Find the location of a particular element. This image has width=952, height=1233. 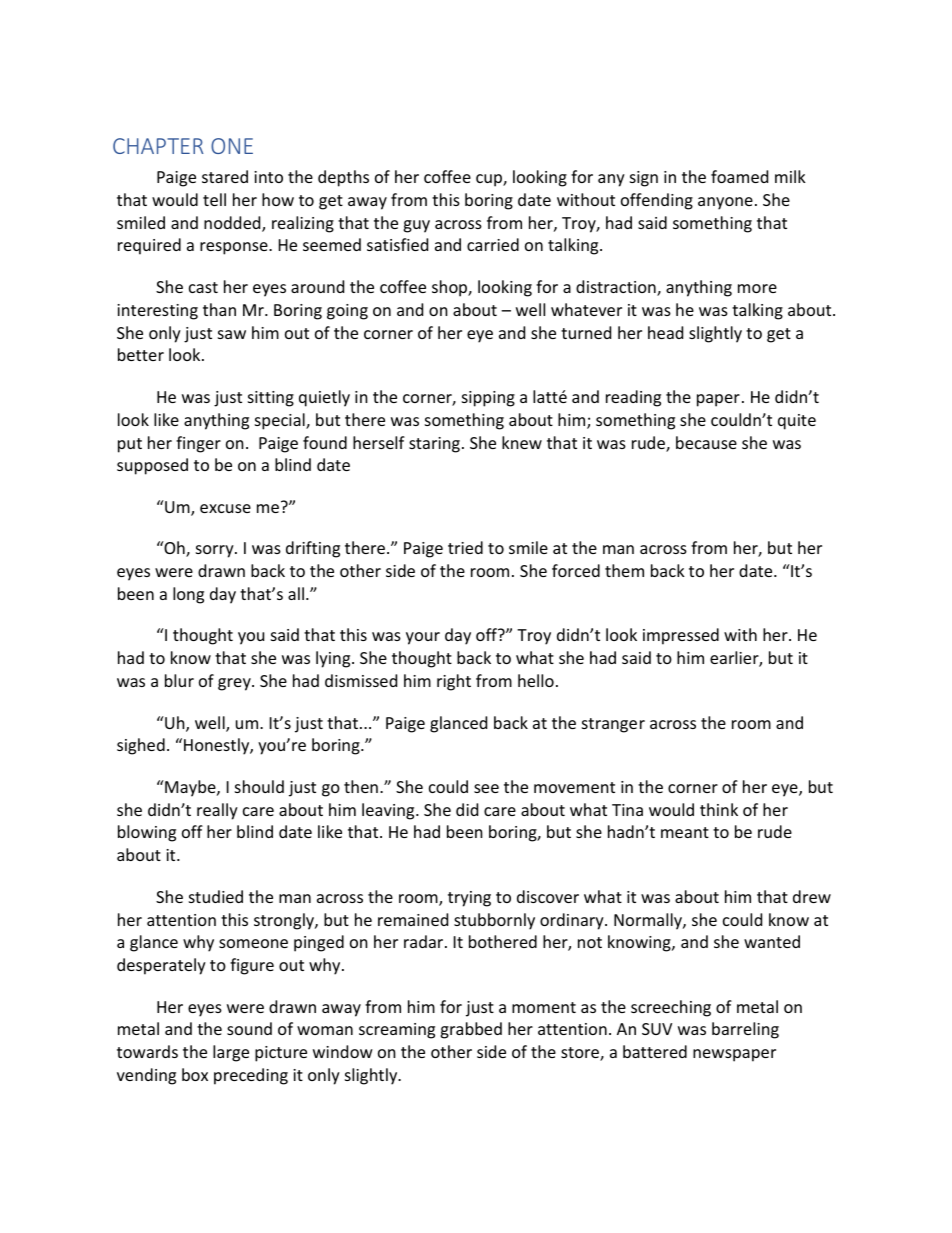

stared is located at coordinates (225, 176).
